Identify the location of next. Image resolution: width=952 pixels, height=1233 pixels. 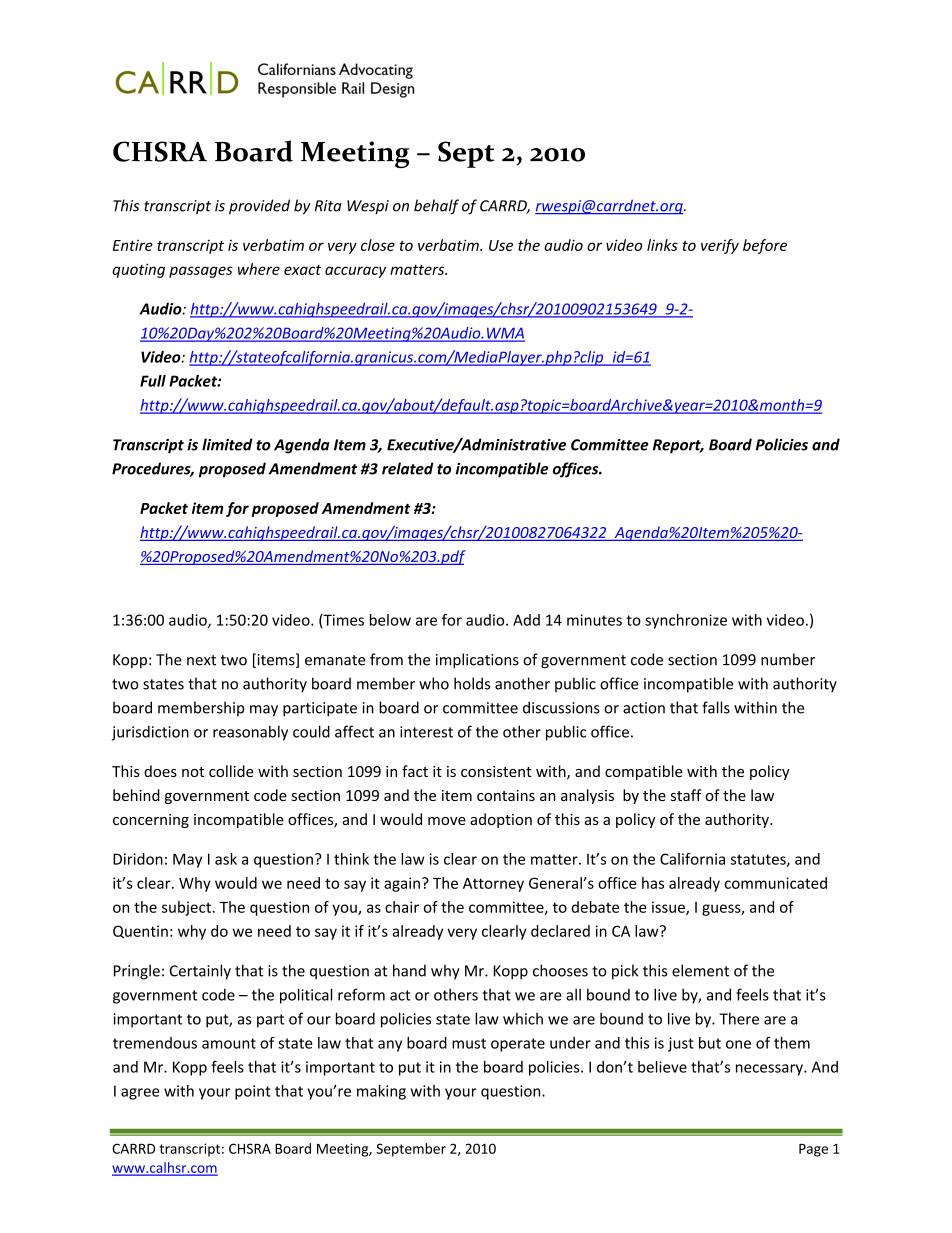
(201, 660).
